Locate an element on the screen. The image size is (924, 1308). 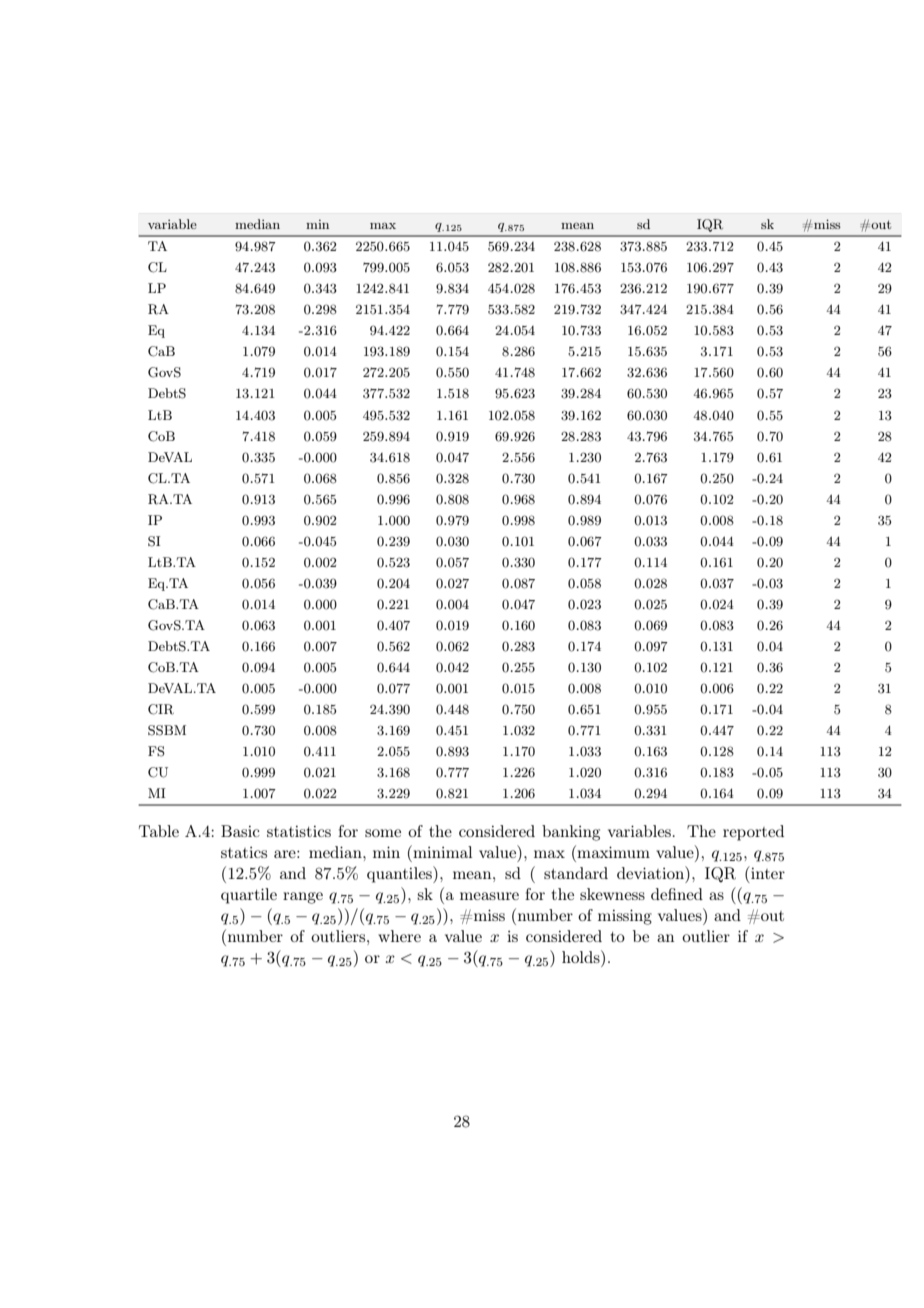
Basic is located at coordinates (240, 831).
